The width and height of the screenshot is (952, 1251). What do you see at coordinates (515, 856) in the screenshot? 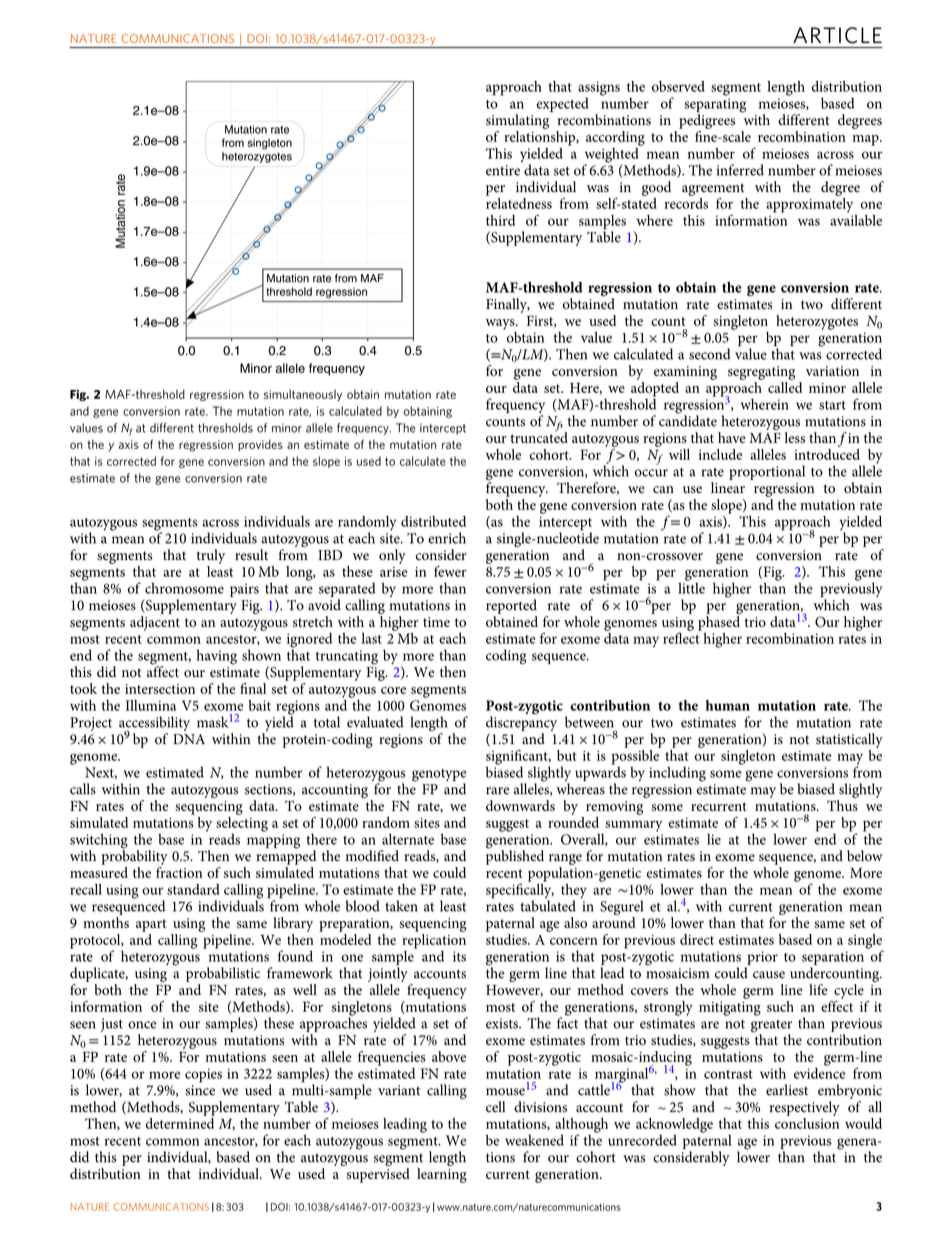
I see `published` at bounding box center [515, 856].
